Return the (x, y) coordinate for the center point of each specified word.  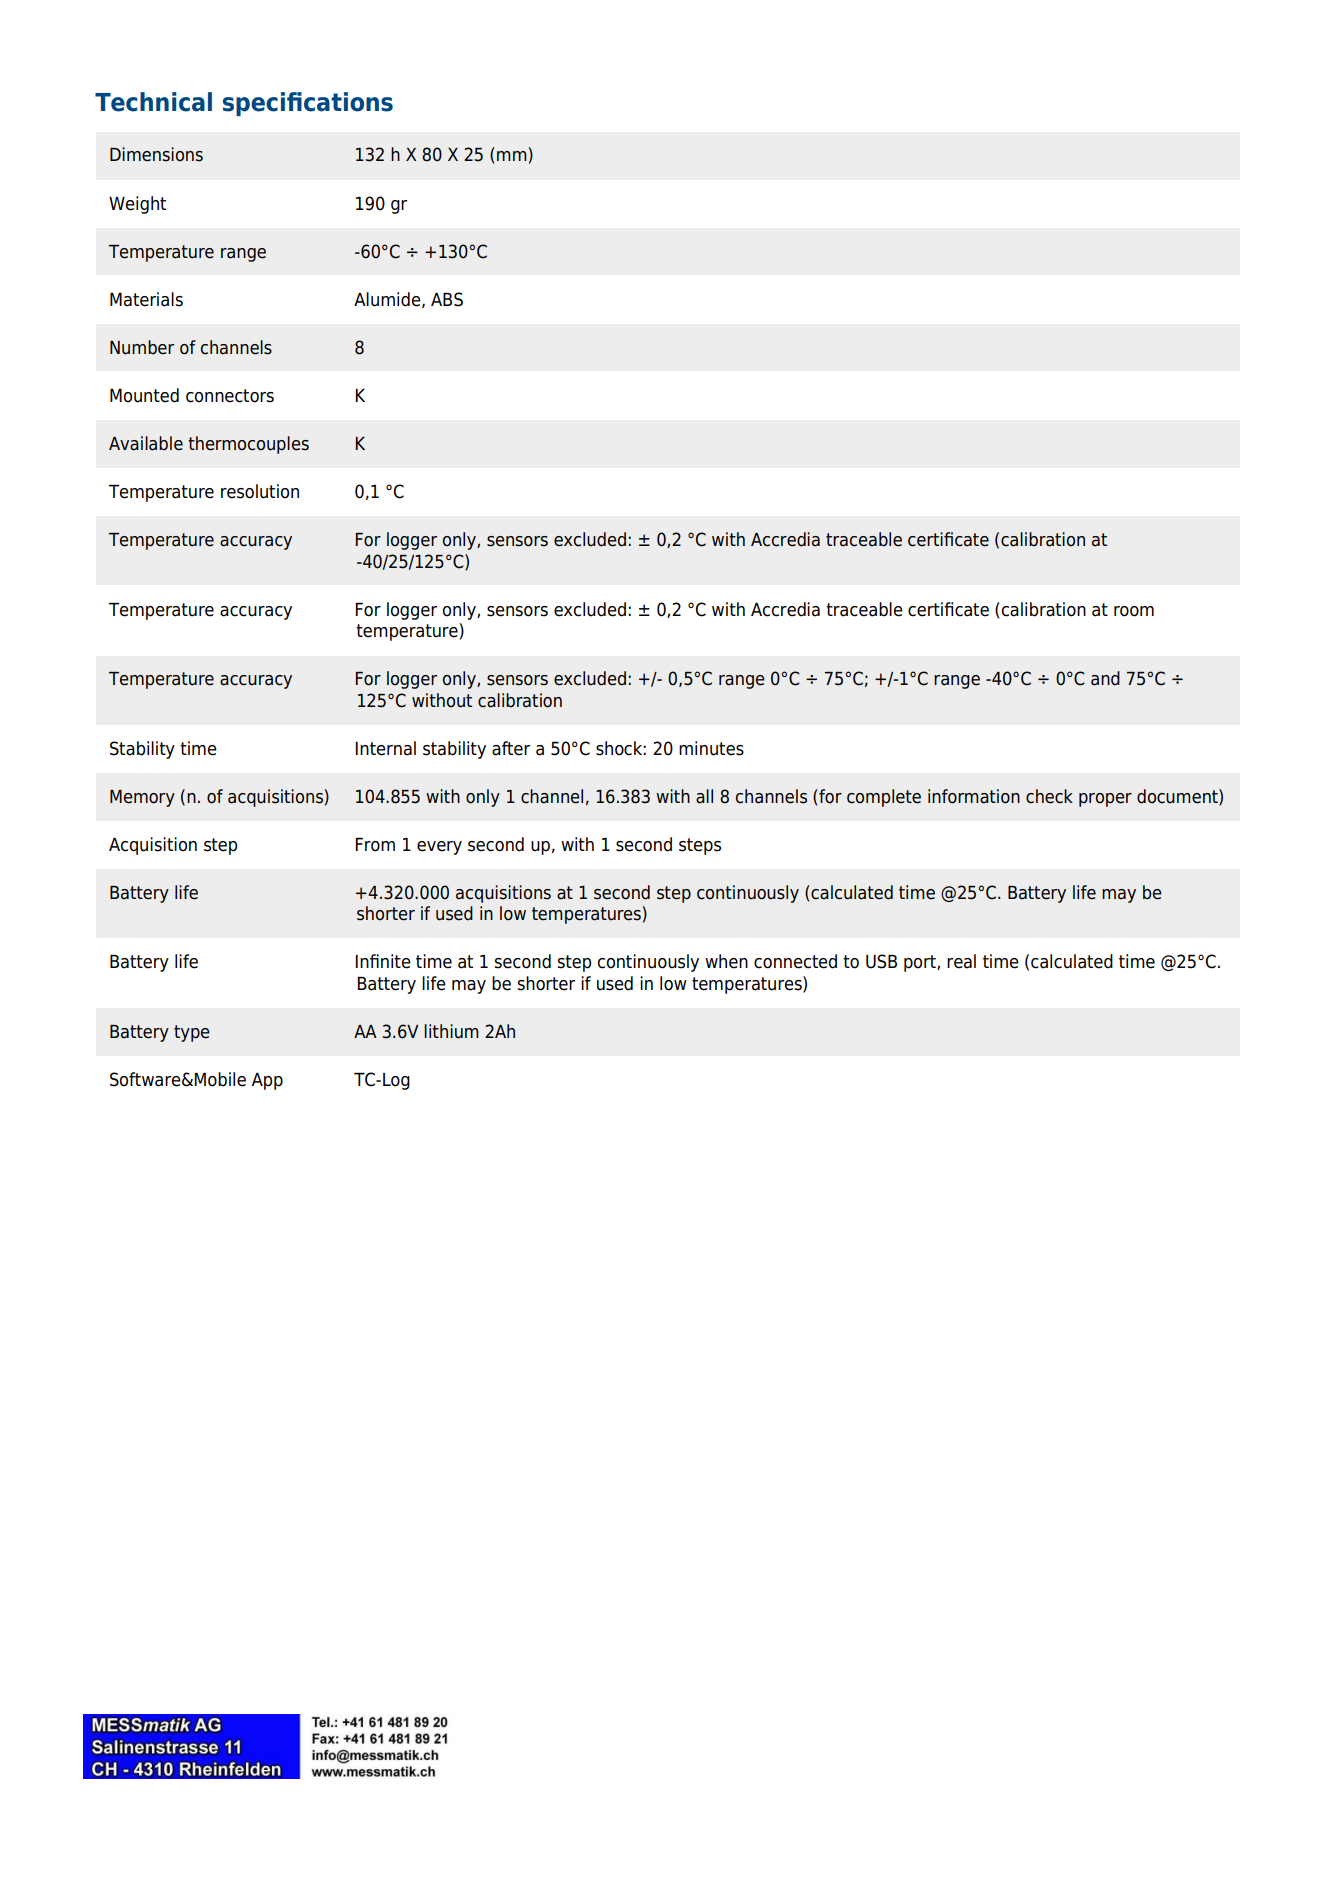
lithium (451, 1031)
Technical (153, 102)
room (1134, 611)
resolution (260, 491)
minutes (711, 748)
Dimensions (156, 154)
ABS (447, 299)
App (267, 1081)
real (961, 961)
